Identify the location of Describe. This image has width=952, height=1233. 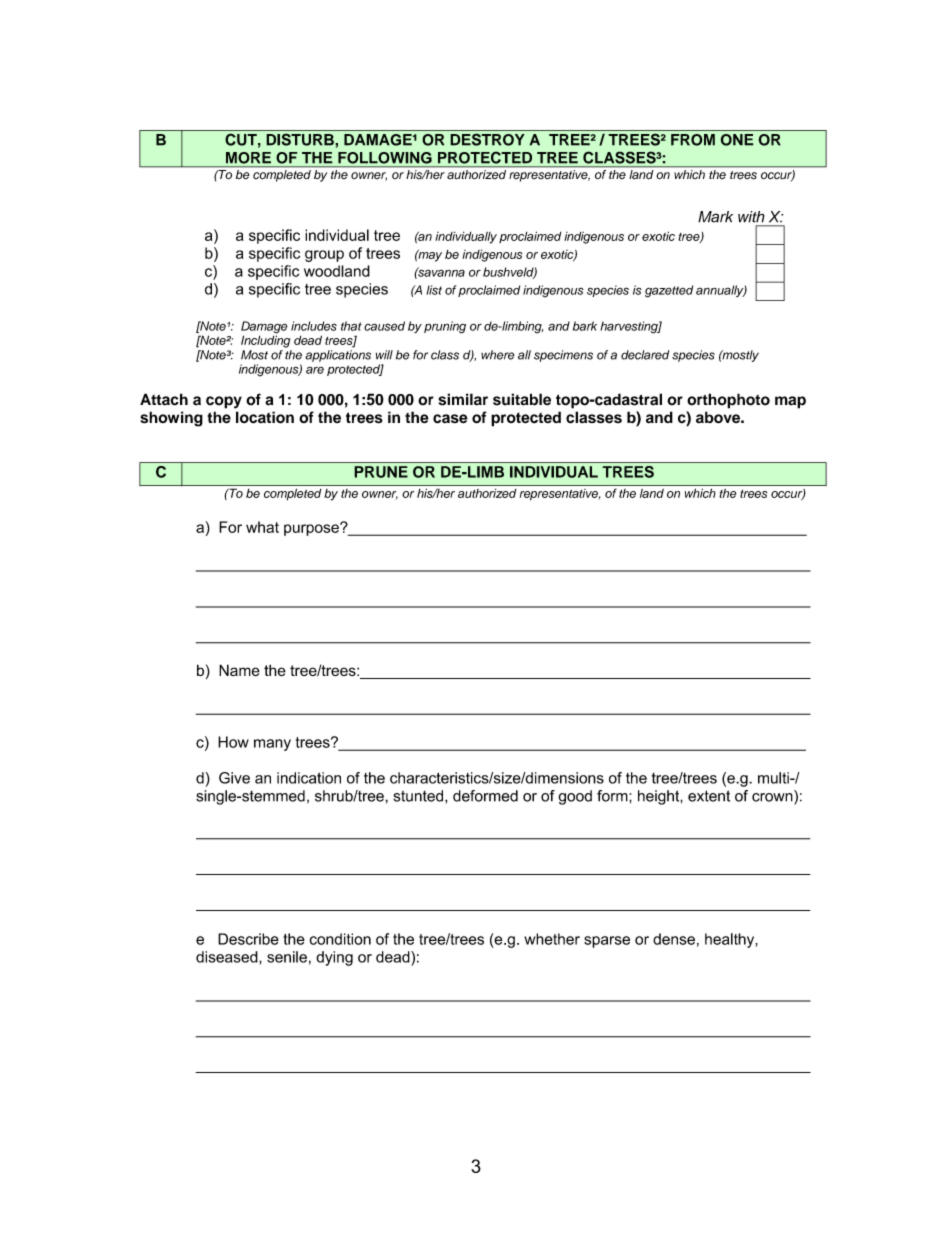
(248, 939).
